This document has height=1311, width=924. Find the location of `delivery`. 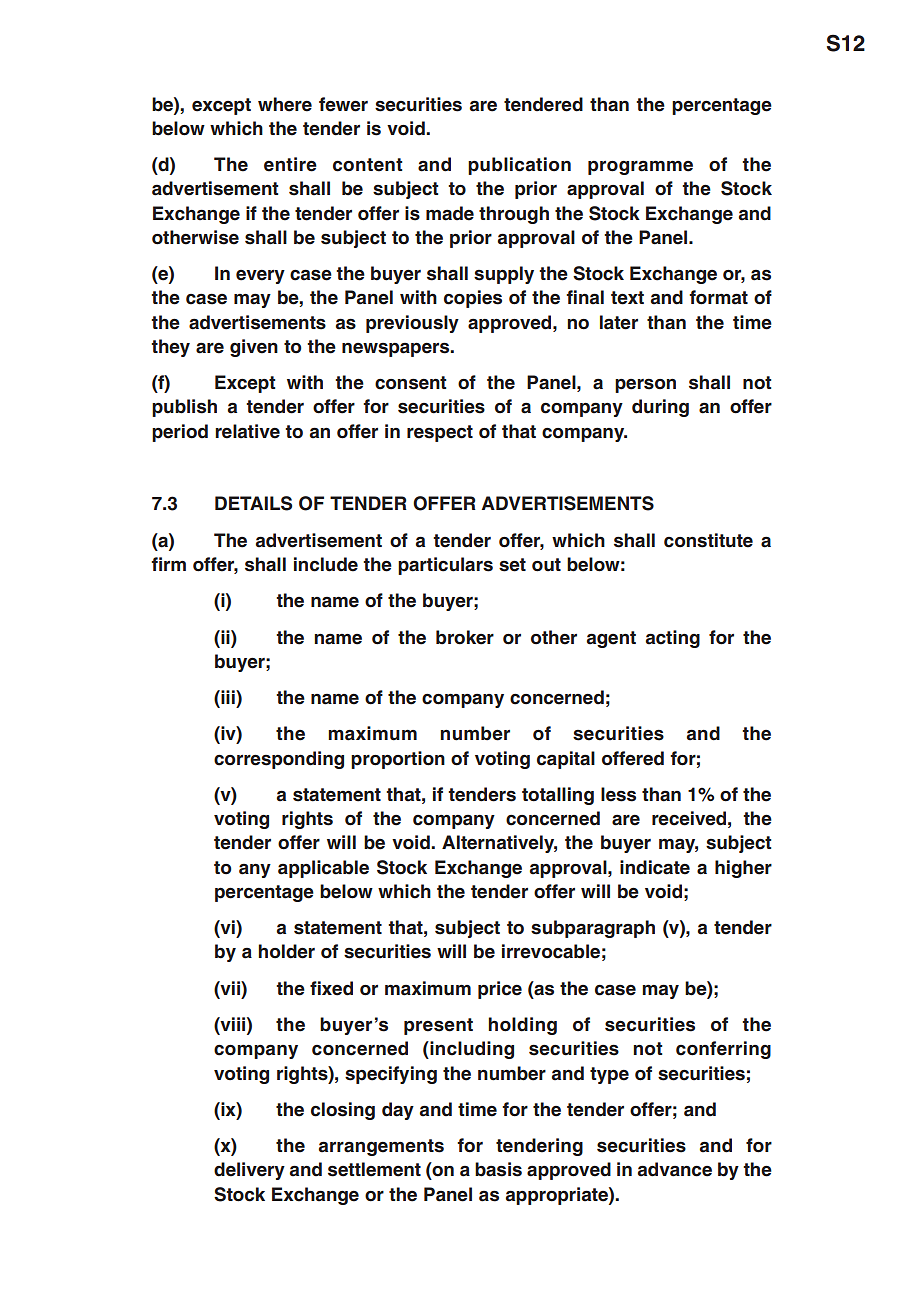

delivery is located at coordinates (249, 1171).
